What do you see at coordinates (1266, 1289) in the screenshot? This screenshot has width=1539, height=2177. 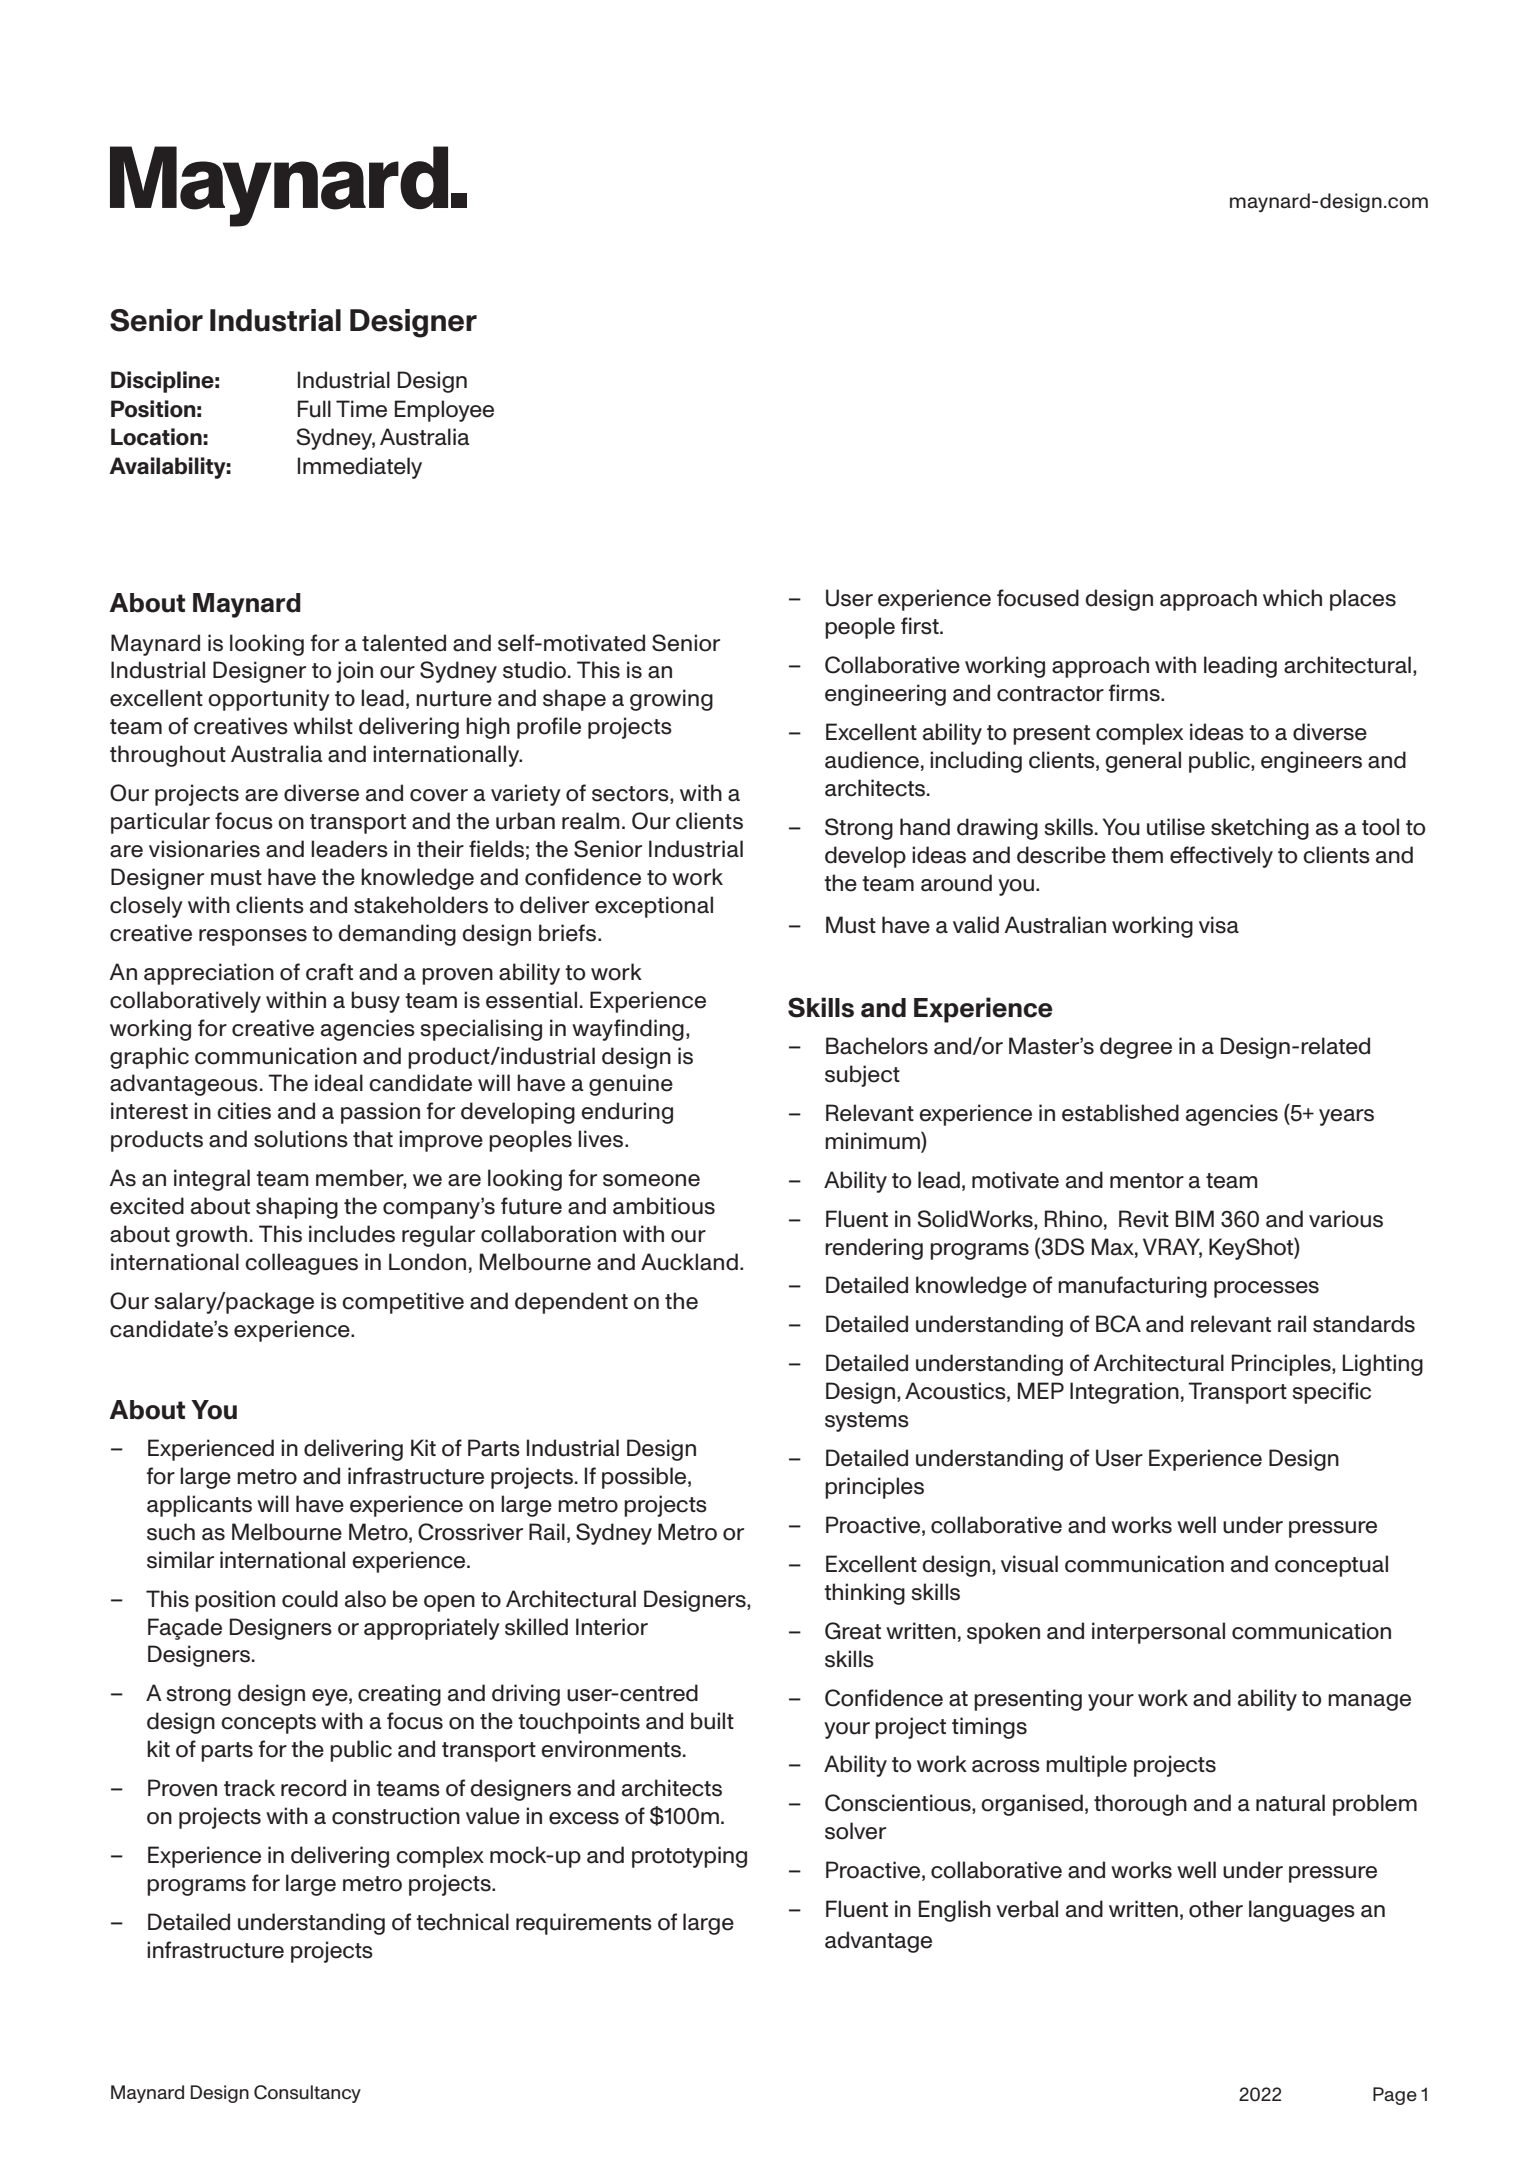 I see `processes` at bounding box center [1266, 1289].
